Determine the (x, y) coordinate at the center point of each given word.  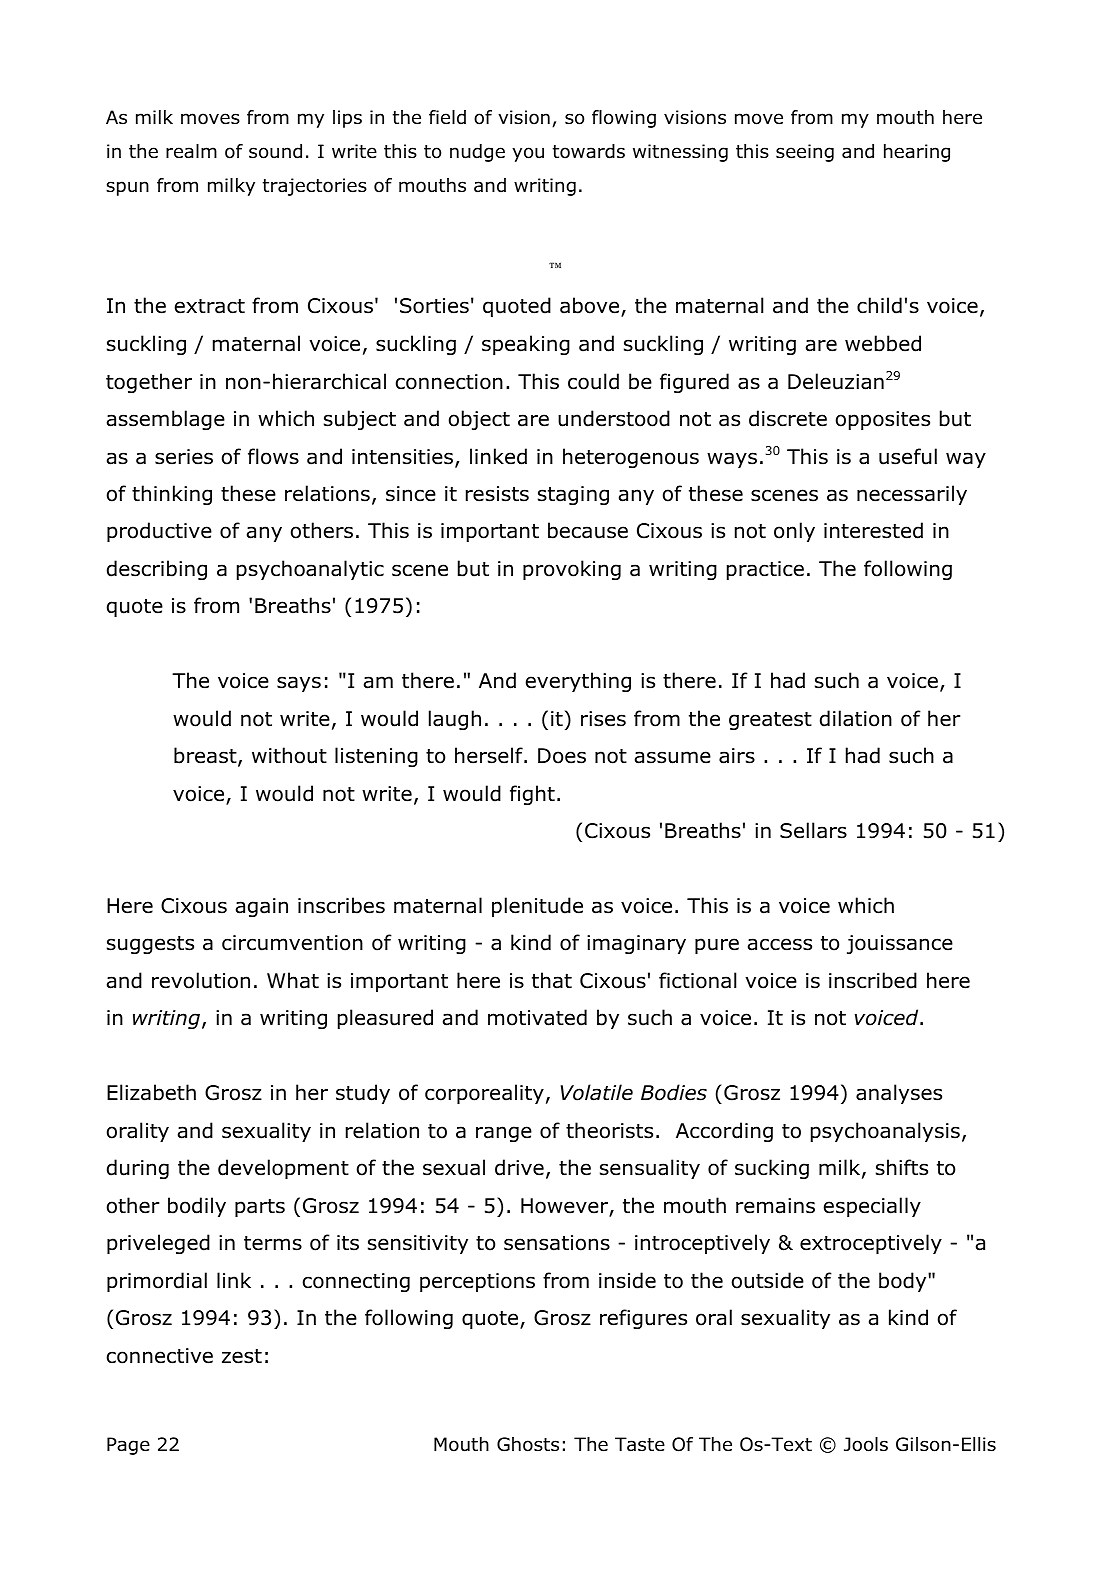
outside (768, 1280)
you (528, 154)
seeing (805, 153)
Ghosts (528, 1444)
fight (532, 795)
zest (242, 1356)
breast (206, 756)
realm (191, 151)
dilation (856, 718)
